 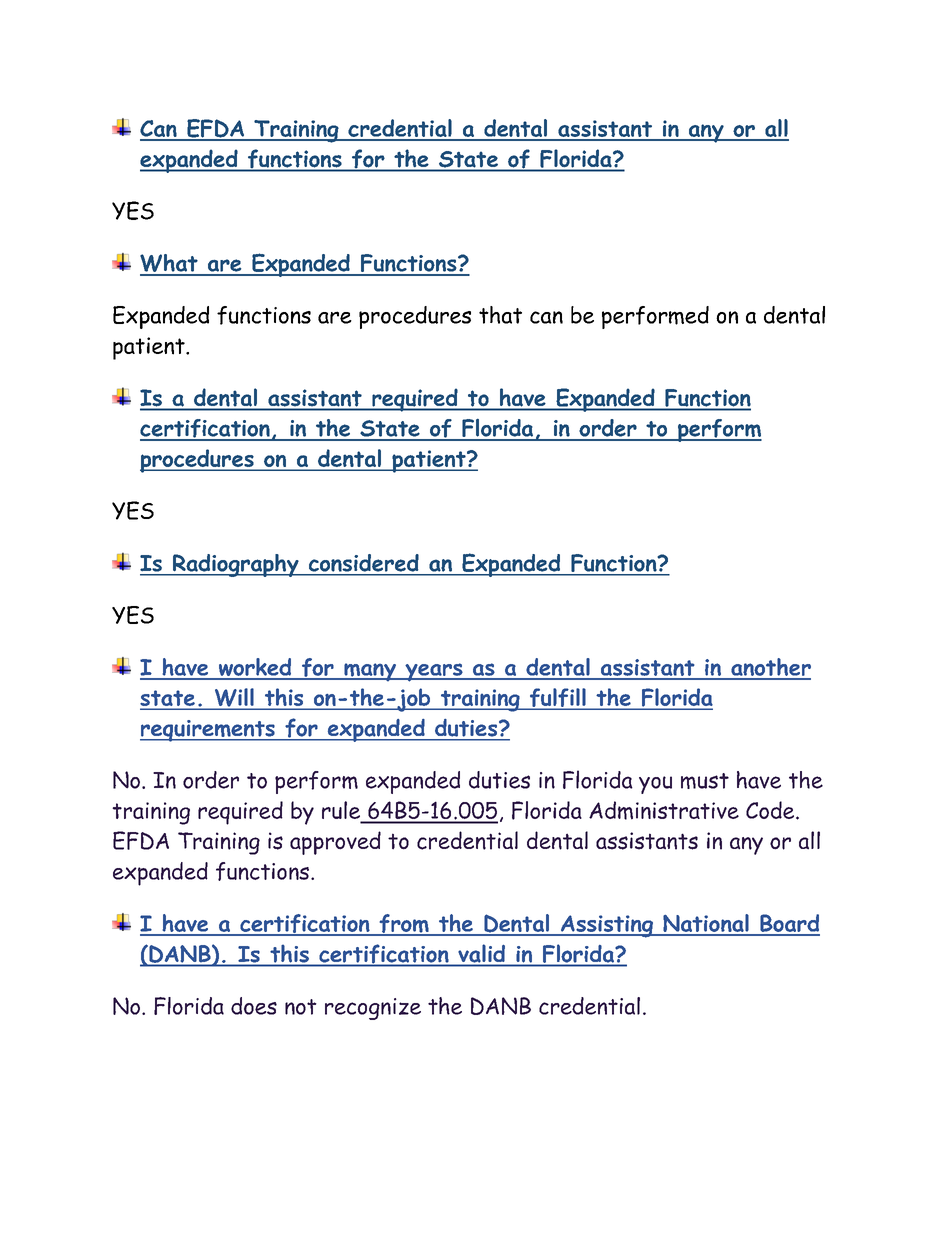 I want to click on Radiography, so click(x=236, y=565).
